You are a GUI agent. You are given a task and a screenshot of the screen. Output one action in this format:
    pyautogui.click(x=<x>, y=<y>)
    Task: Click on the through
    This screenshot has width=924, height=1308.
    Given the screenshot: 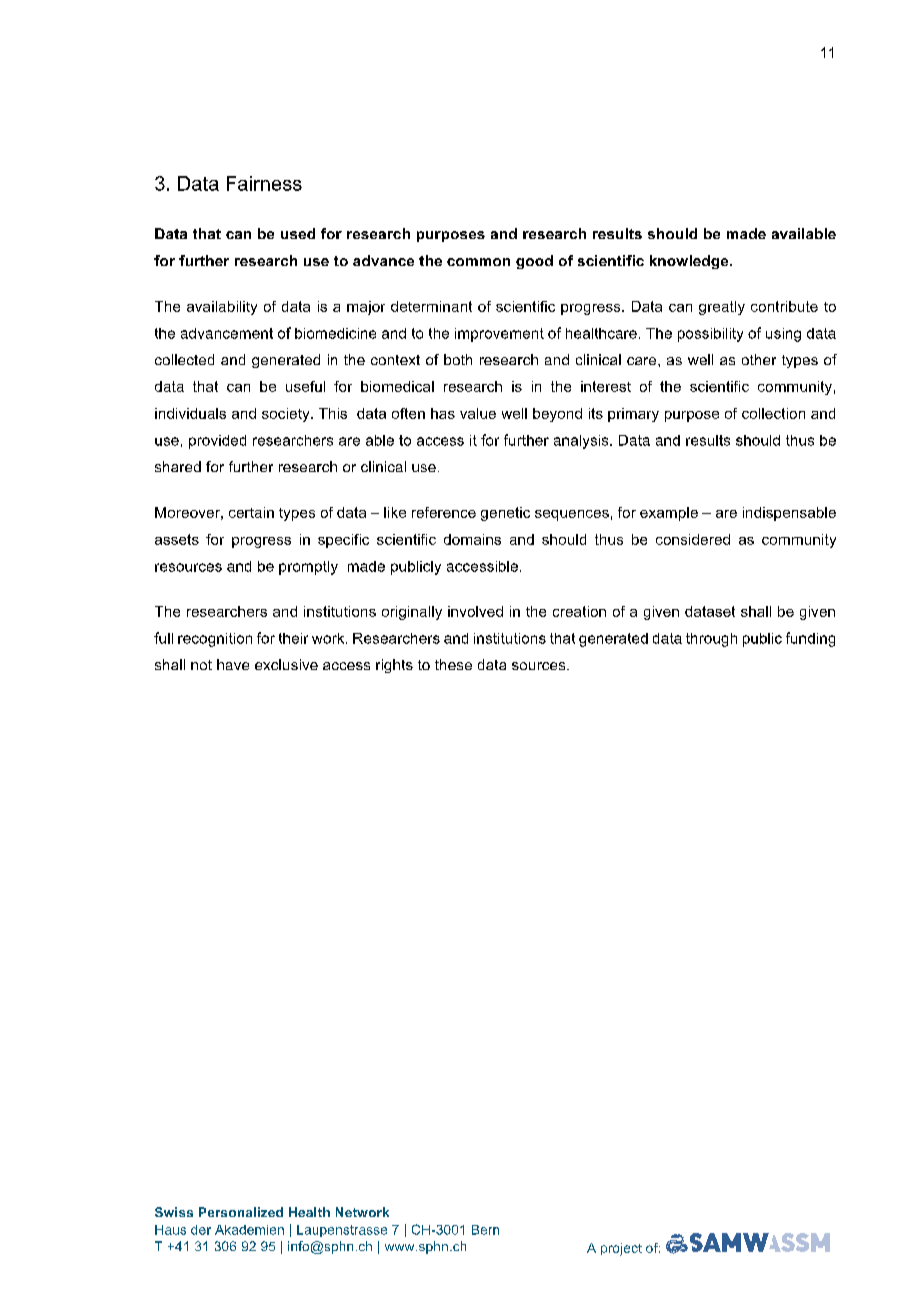 What is the action you would take?
    pyautogui.click(x=711, y=640)
